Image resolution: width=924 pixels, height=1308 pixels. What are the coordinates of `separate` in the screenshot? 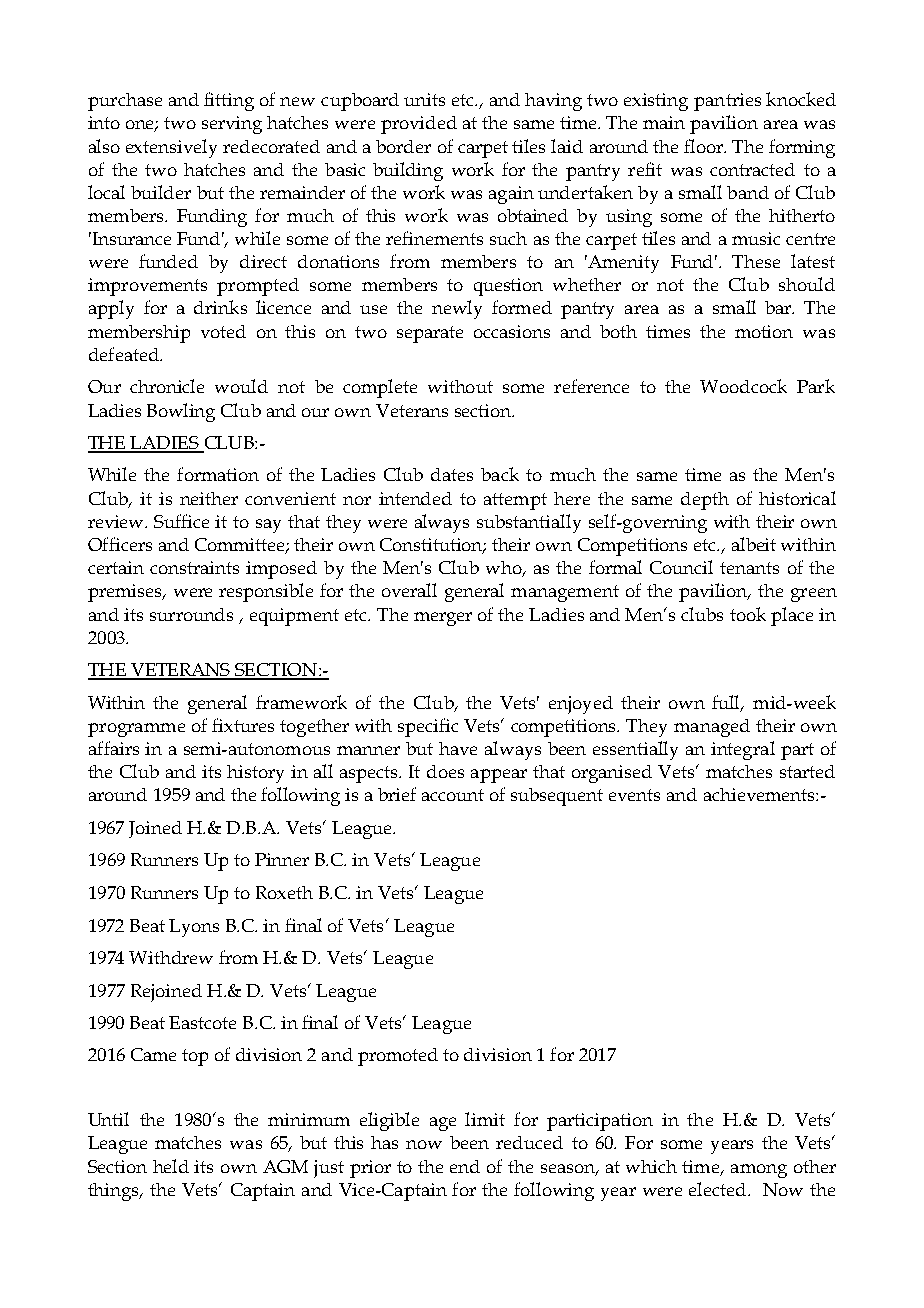 It's located at (430, 334).
